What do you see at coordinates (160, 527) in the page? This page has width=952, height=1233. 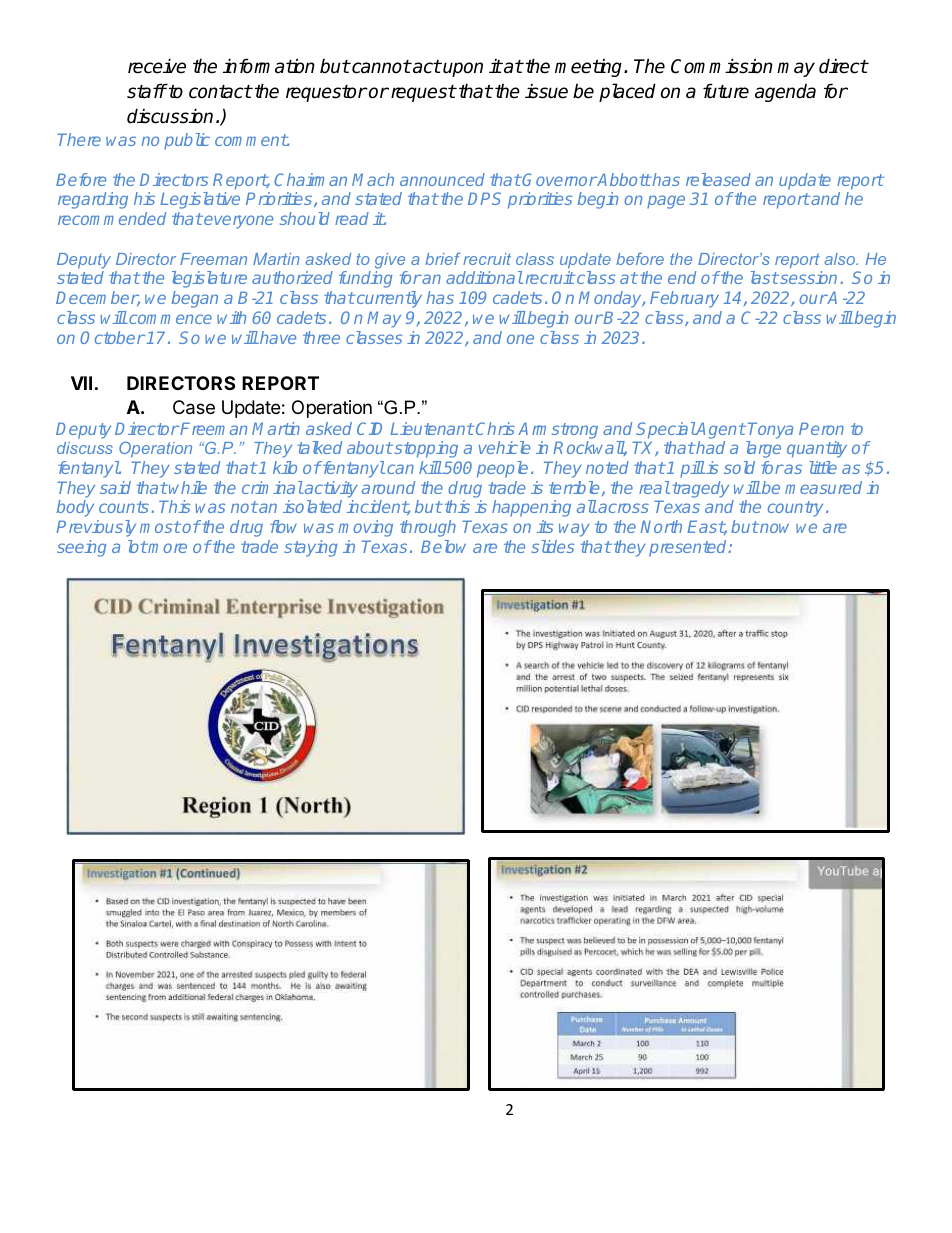 I see `most` at bounding box center [160, 527].
